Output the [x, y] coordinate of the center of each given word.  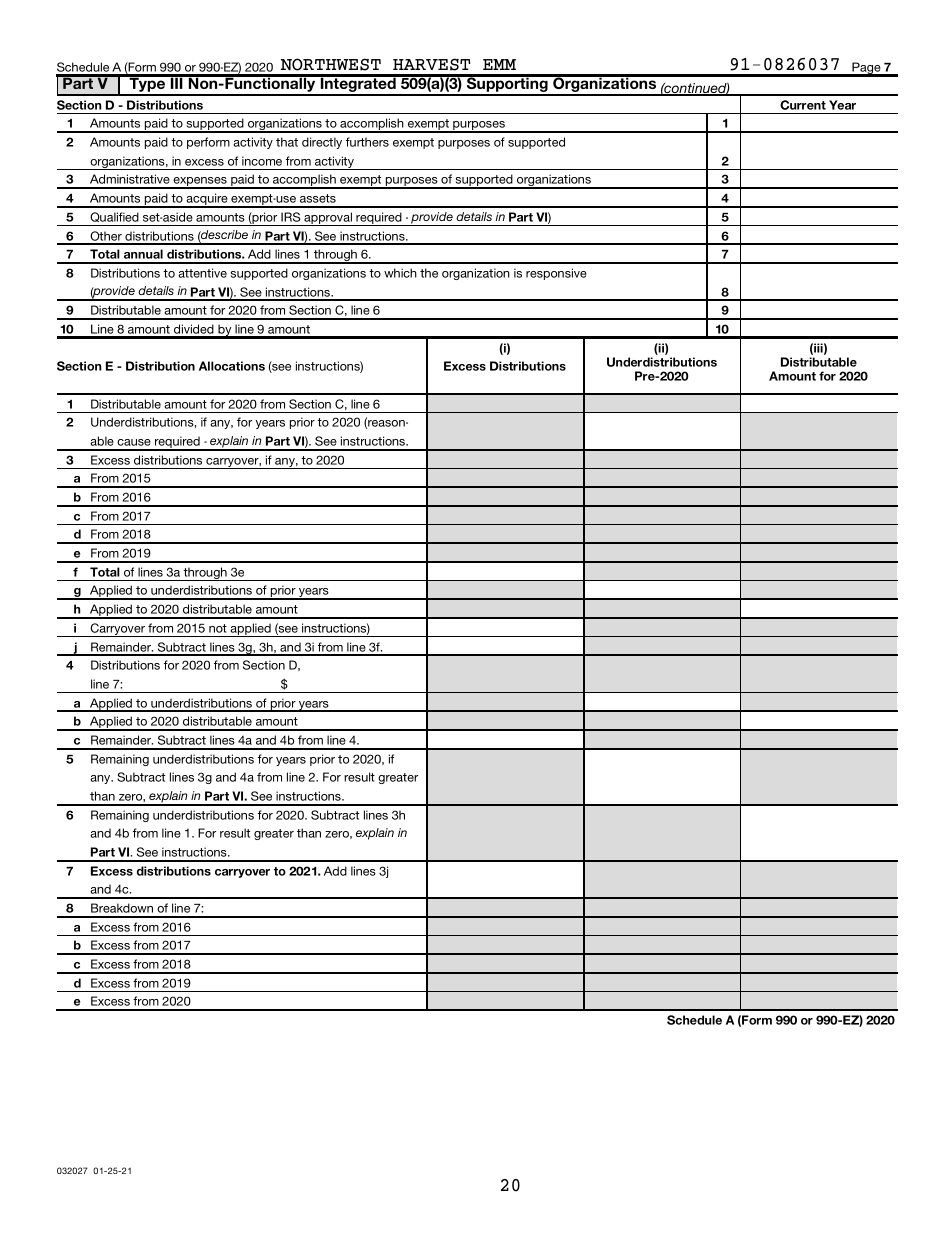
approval [328, 219]
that [287, 142]
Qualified [114, 217]
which [400, 273]
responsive [556, 274]
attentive [202, 273]
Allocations [232, 366]
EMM [499, 64]
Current [803, 105]
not [218, 628]
